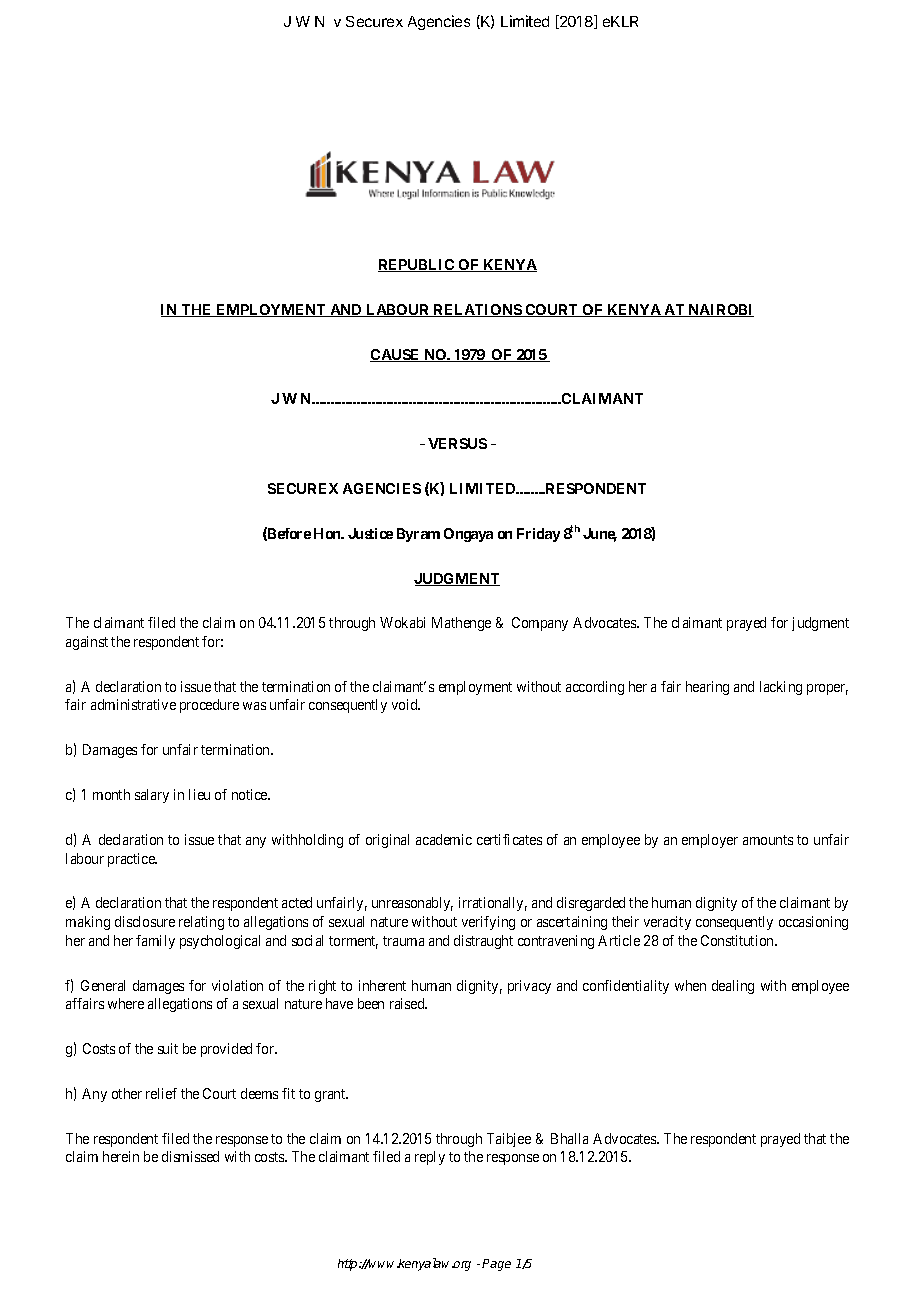  I want to click on Page, so click(496, 1265).
